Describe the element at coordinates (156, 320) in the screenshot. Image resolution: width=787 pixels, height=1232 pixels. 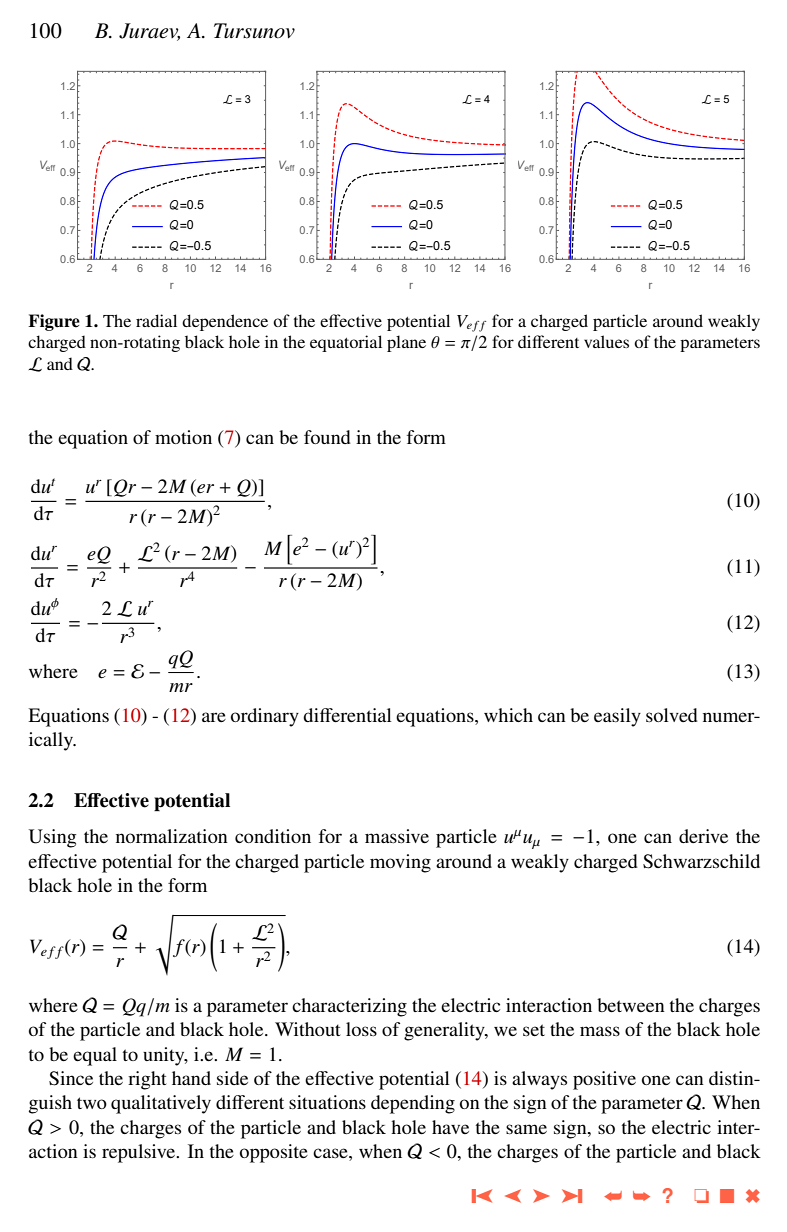
I see `radial` at that location.
